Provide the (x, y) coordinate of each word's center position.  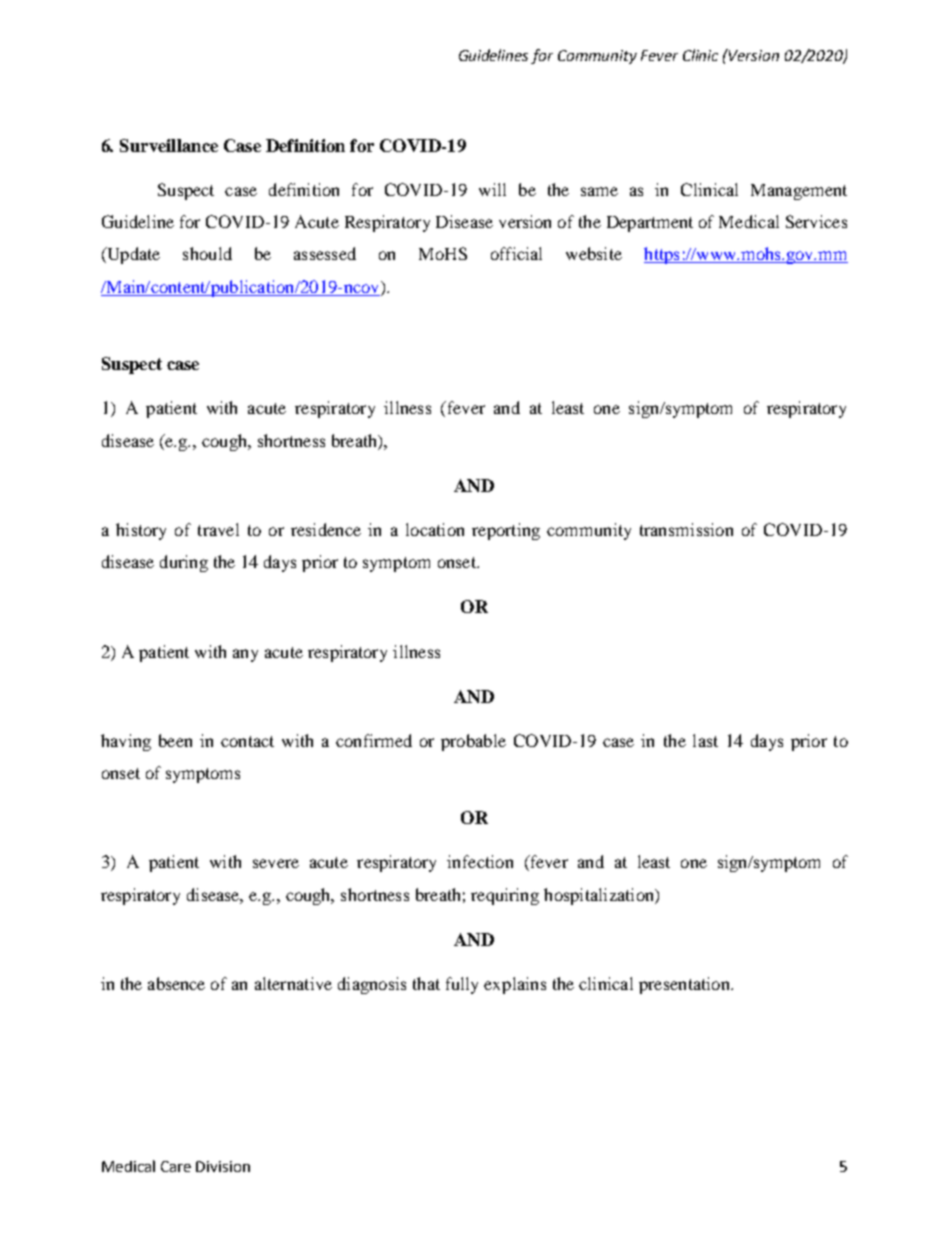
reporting (506, 531)
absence (176, 983)
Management (799, 192)
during (184, 563)
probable (473, 742)
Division (223, 1166)
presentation (685, 985)
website (594, 253)
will (492, 189)
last (705, 740)
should (207, 253)
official (516, 253)
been (175, 740)
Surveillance (169, 145)
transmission (686, 529)
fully (462, 985)
